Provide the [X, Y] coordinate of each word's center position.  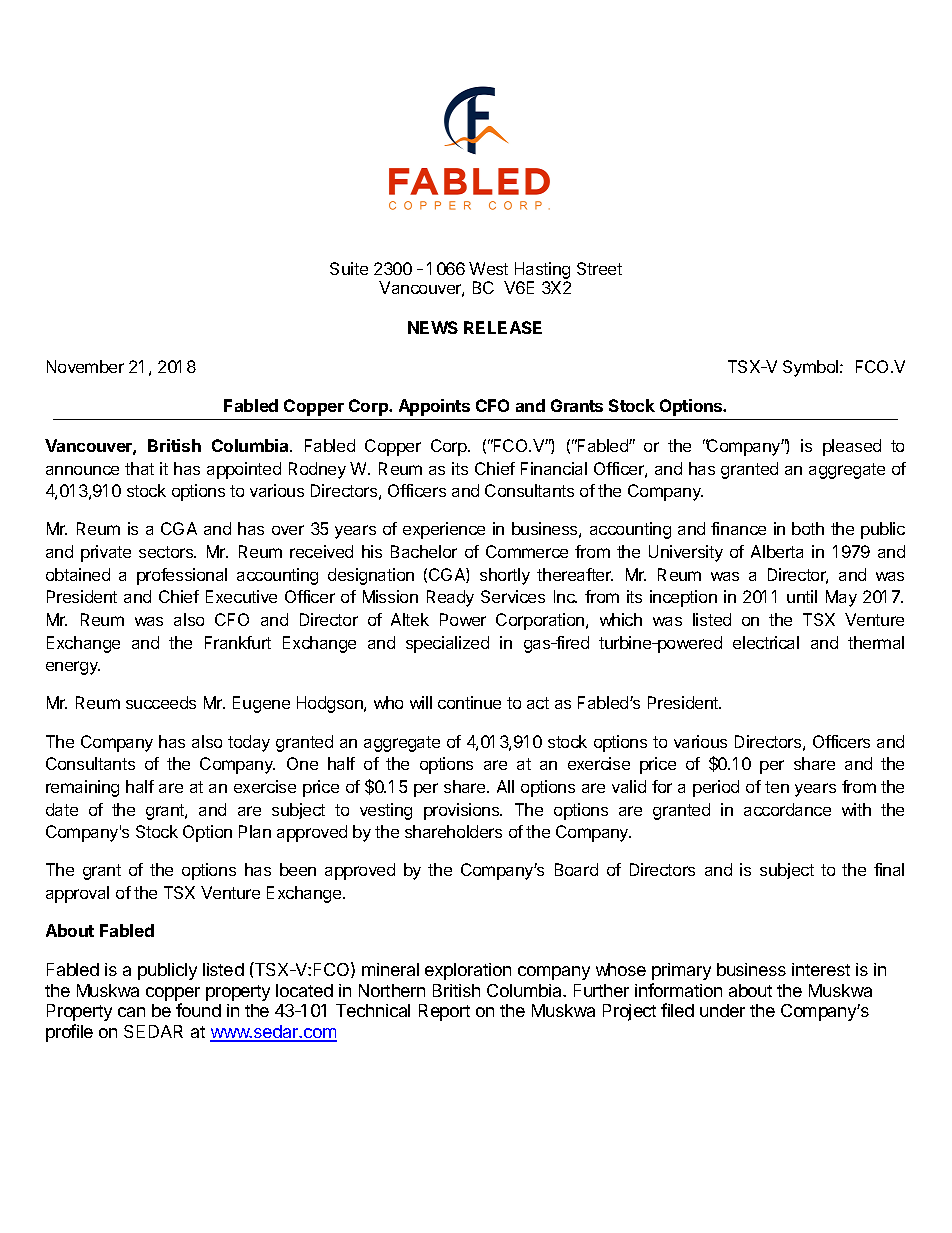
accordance [787, 809]
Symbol [812, 368]
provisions [463, 811]
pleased [852, 447]
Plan [255, 831]
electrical [766, 642]
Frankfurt [238, 642]
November [85, 366]
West [488, 268]
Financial [554, 468]
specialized [447, 644]
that [139, 468]
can [131, 1012]
